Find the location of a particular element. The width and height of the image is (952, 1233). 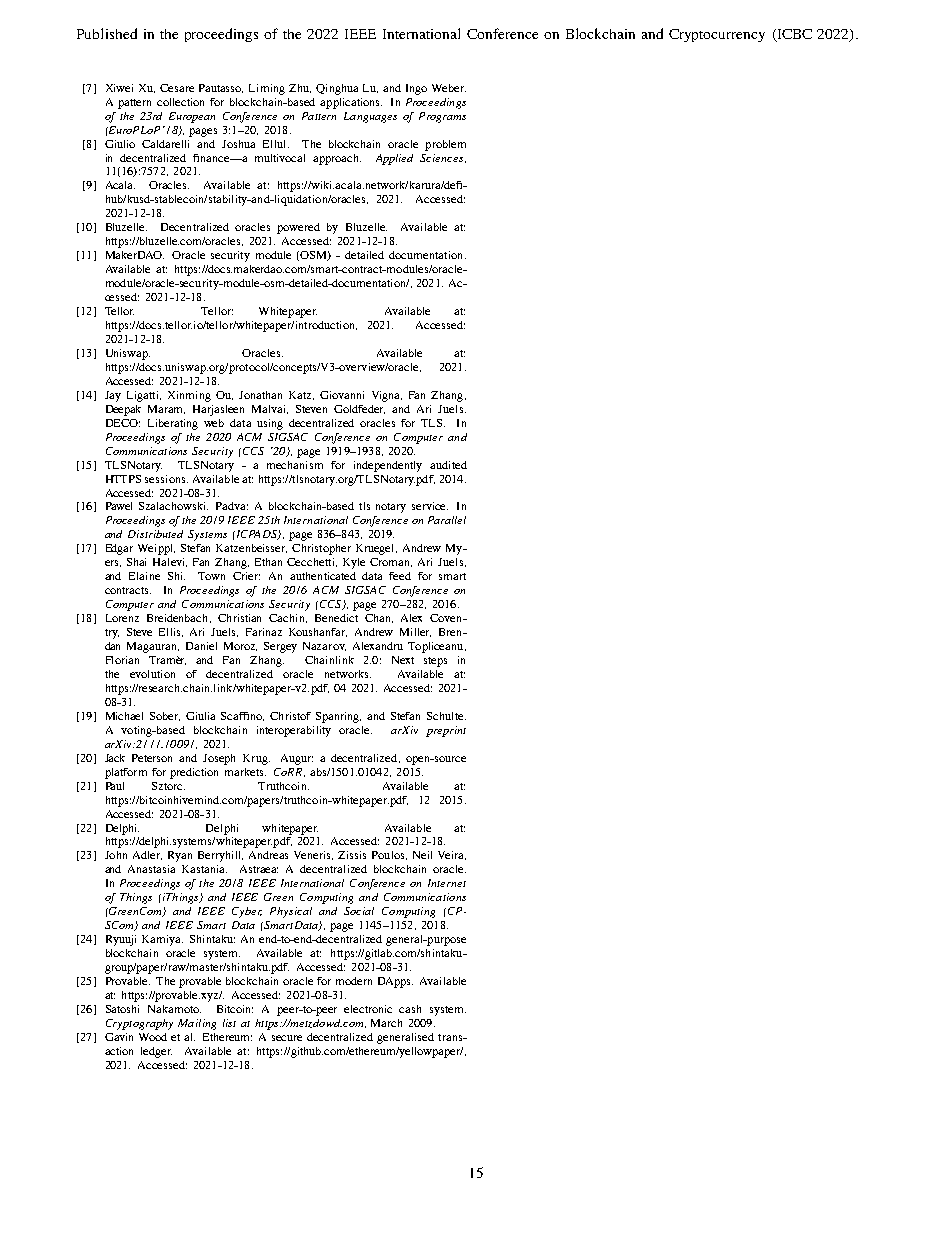

Giovanni is located at coordinates (342, 395).
